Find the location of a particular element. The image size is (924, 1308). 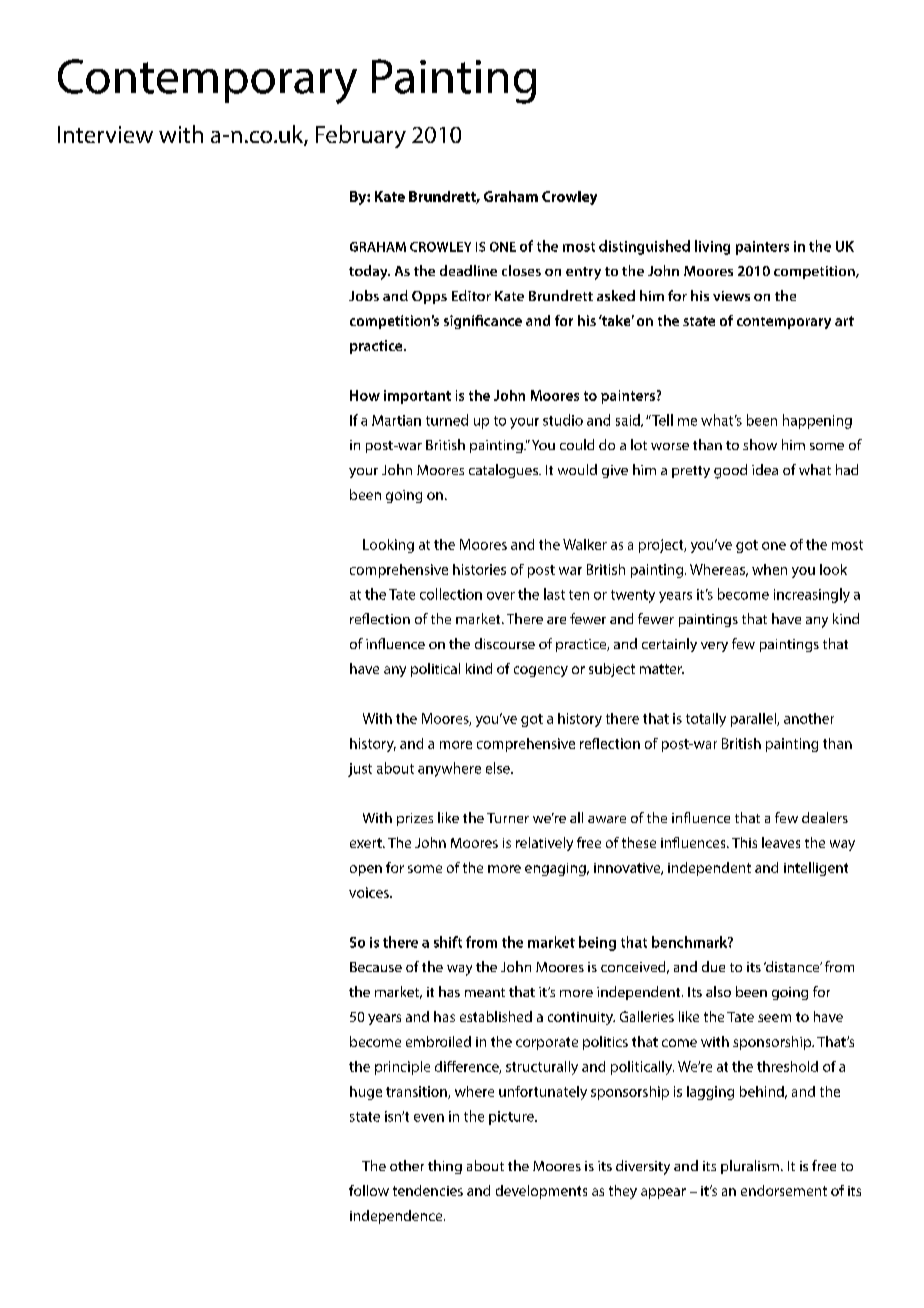

February is located at coordinates (361, 136).
